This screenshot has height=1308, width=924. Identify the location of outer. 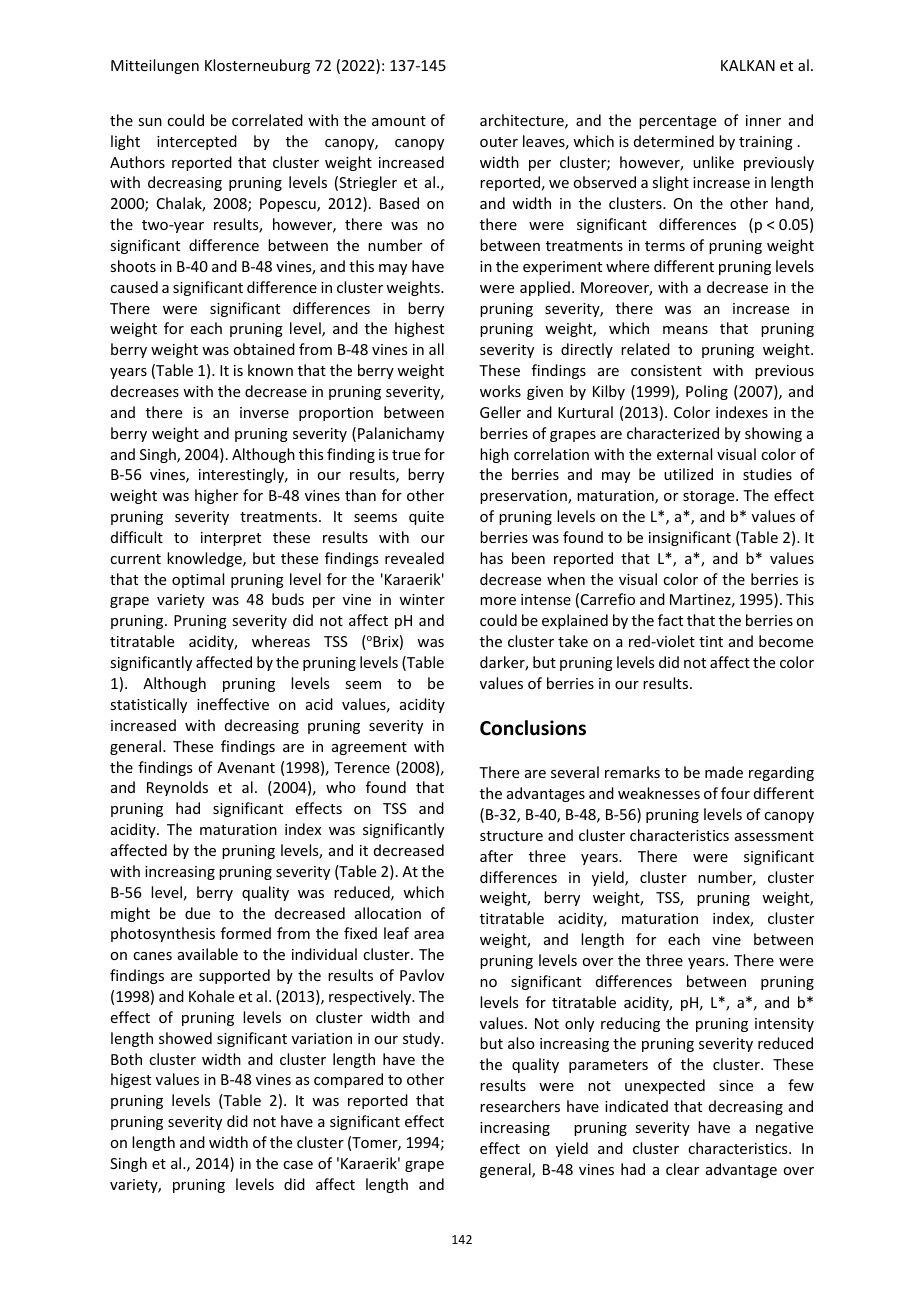
(499, 142).
